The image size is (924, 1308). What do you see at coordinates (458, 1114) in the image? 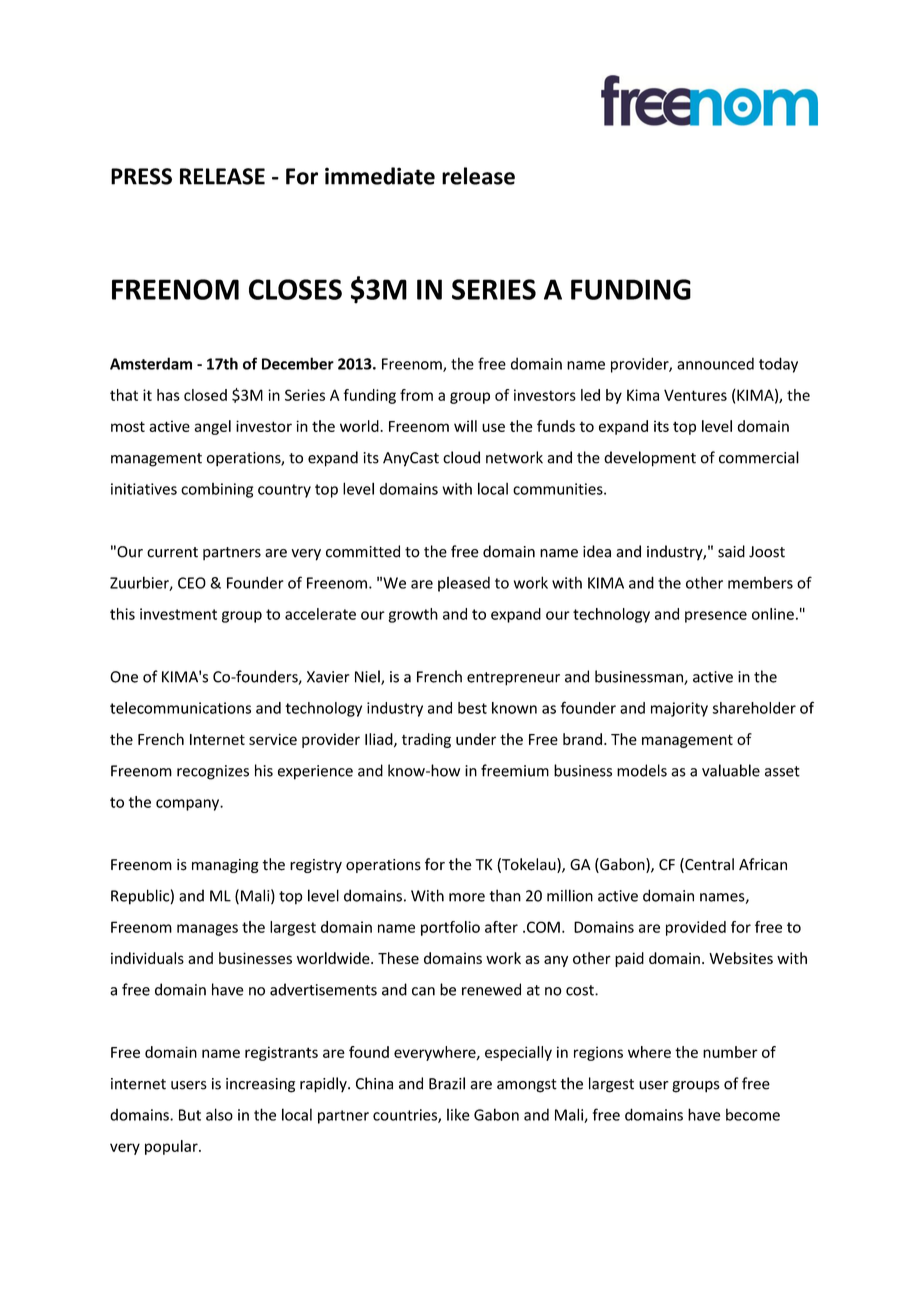
I see `like` at bounding box center [458, 1114].
